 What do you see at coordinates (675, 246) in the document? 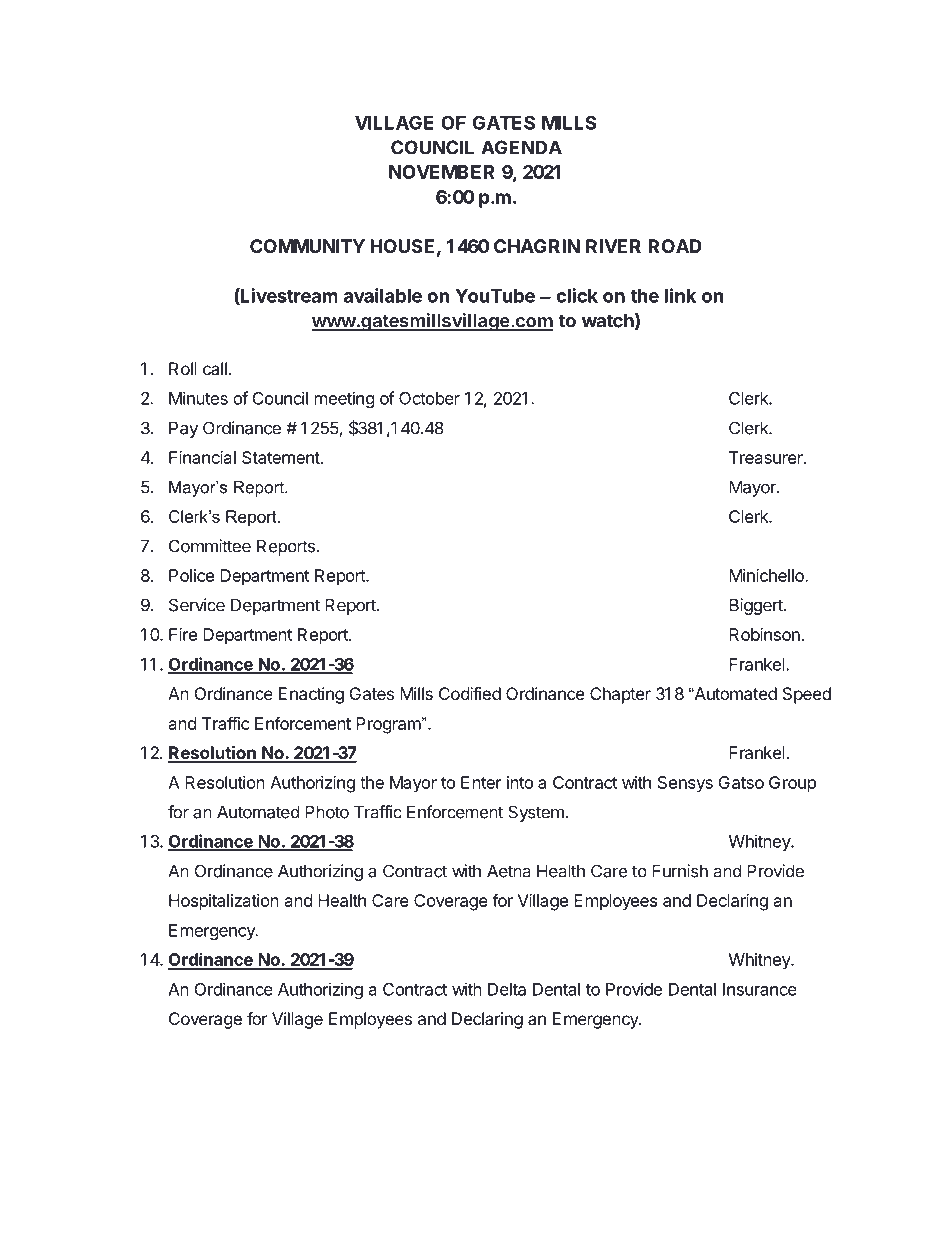
I see `ROAD` at bounding box center [675, 246].
